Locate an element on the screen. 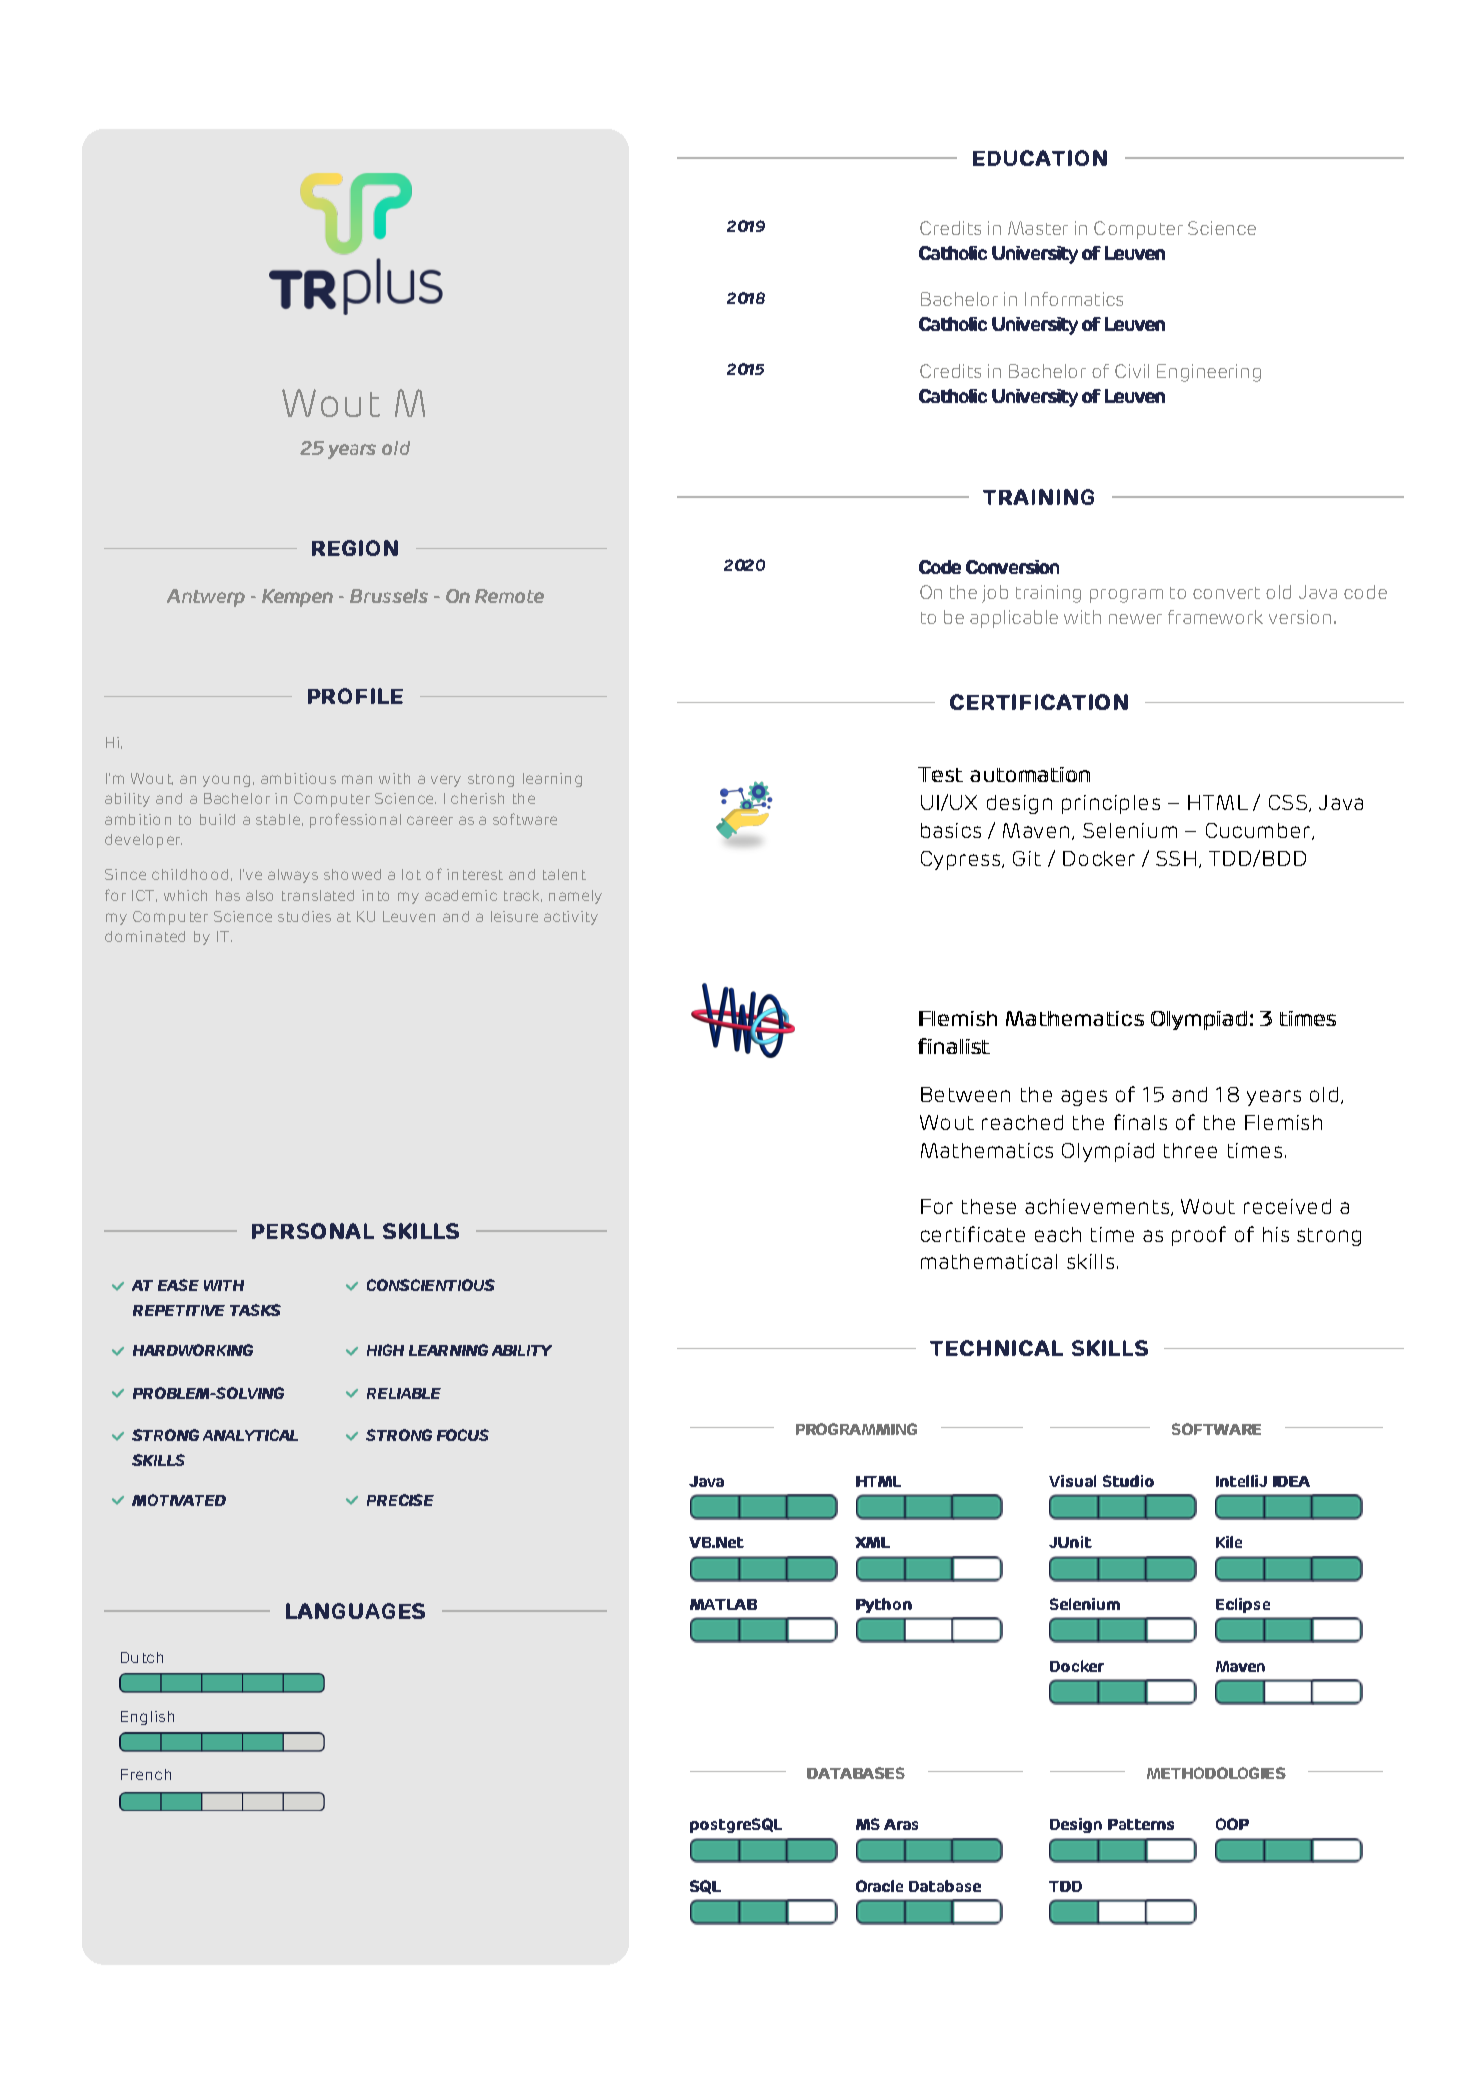 The height and width of the screenshot is (2087, 1475). studies is located at coordinates (304, 916).
